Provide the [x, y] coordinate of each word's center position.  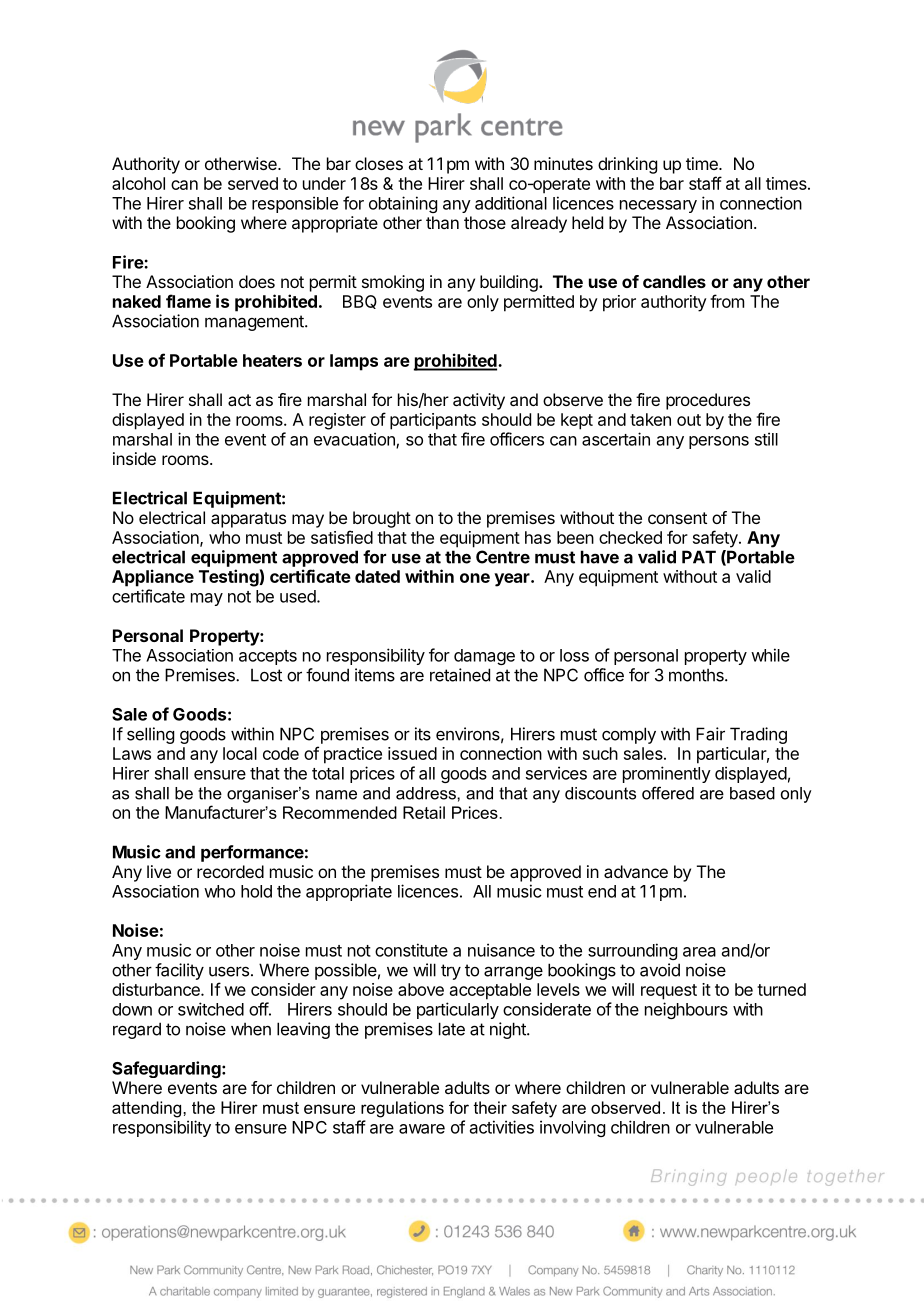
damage [484, 657]
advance [636, 871]
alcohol [138, 183]
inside [134, 458]
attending [148, 1109]
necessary [658, 206]
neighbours [686, 1010]
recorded [230, 871]
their [490, 1107]
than [442, 222]
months [697, 675]
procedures [708, 401]
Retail [424, 812]
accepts [268, 657]
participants [433, 421]
